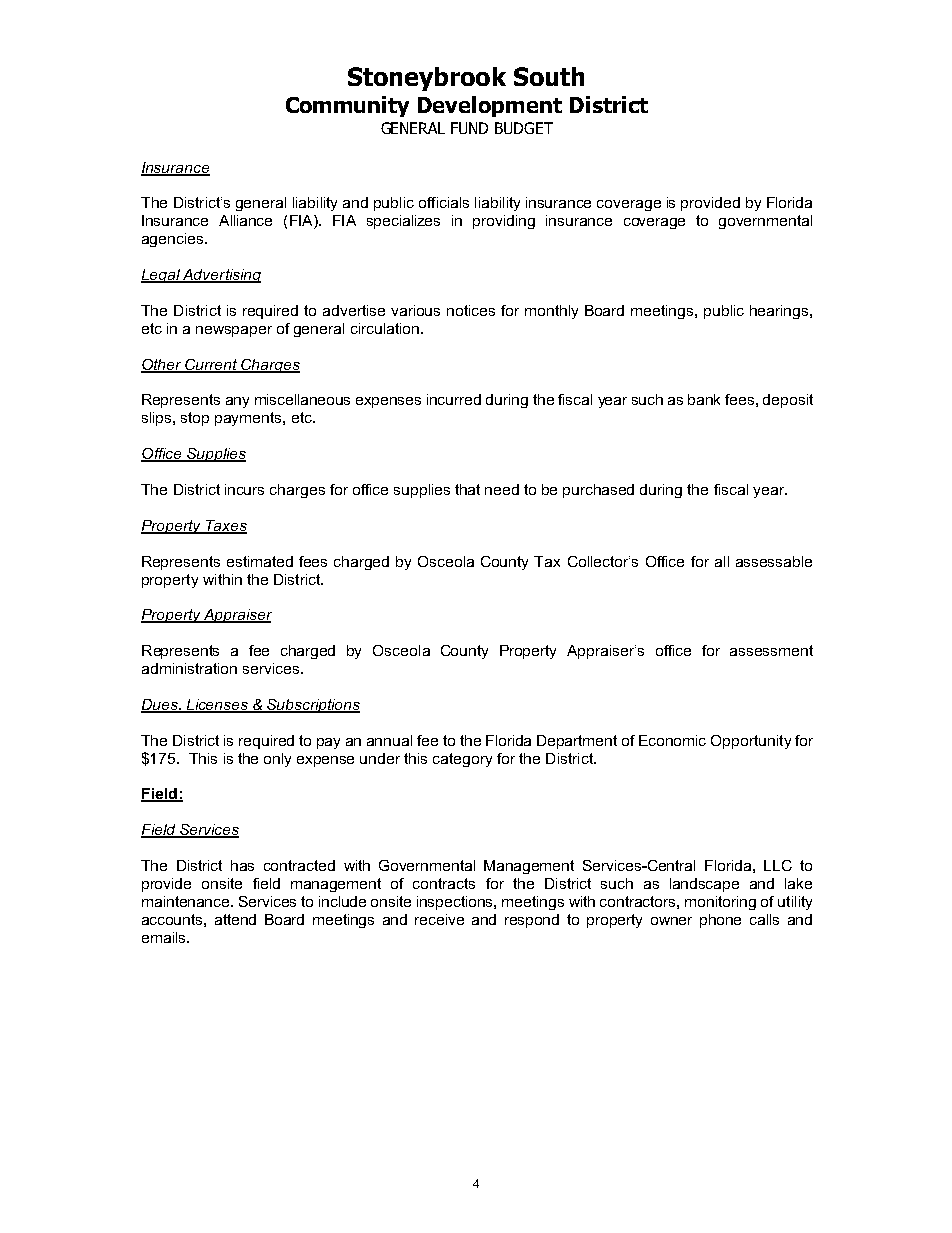 The image size is (952, 1233). Describe the element at coordinates (347, 106) in the screenshot. I see `Community` at that location.
